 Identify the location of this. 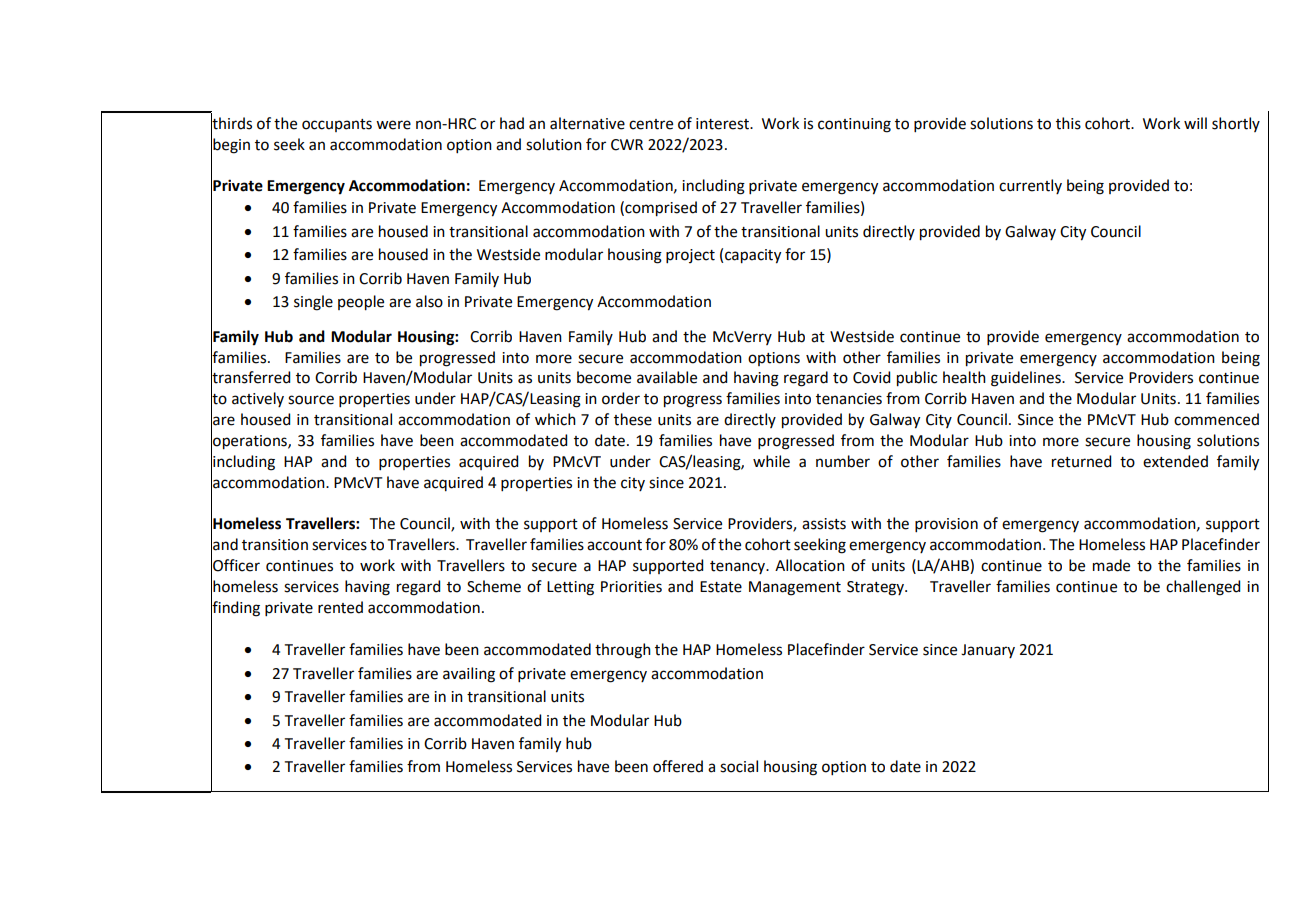
(1068, 123).
